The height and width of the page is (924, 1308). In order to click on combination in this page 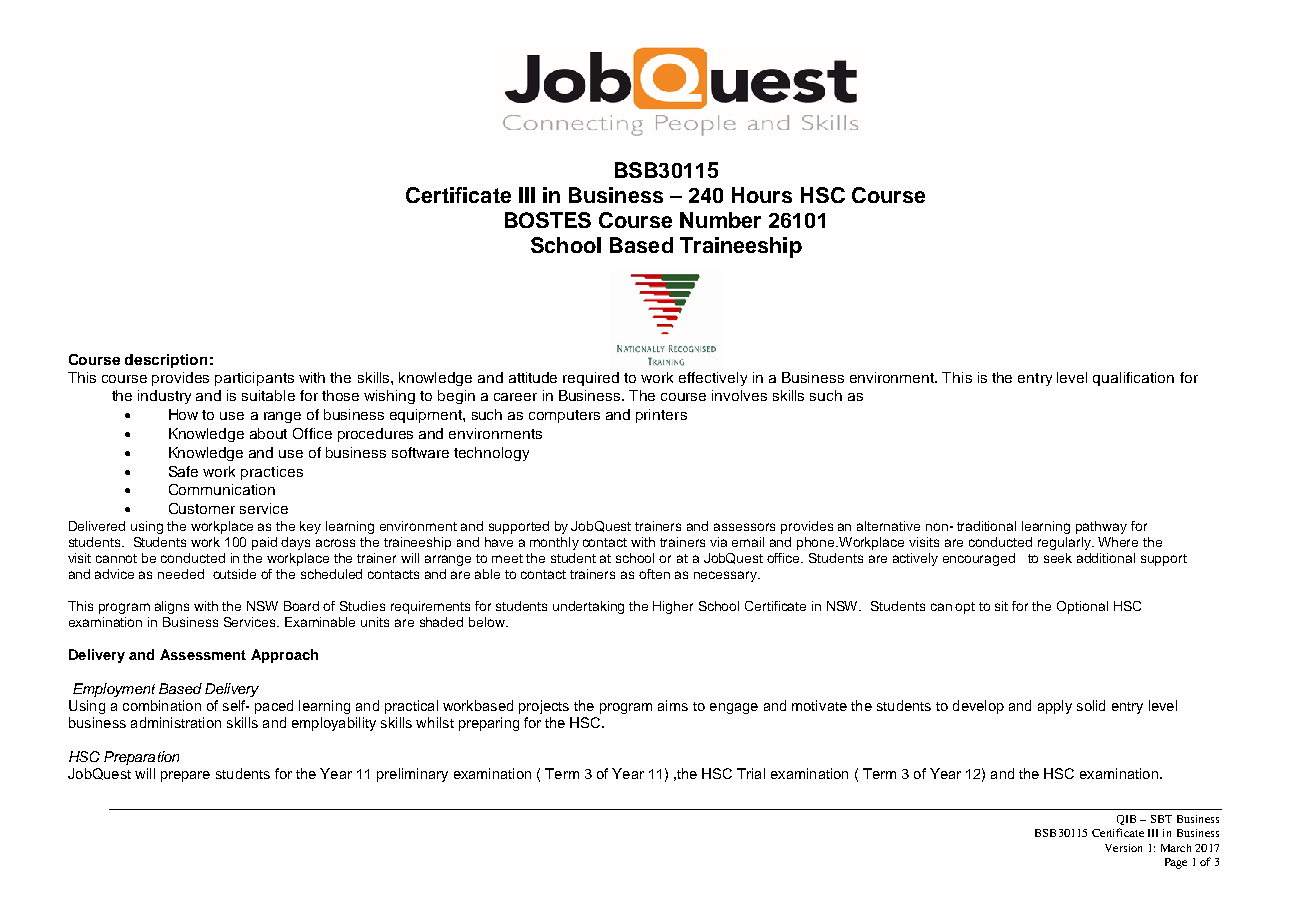, I will do `click(162, 705)`.
